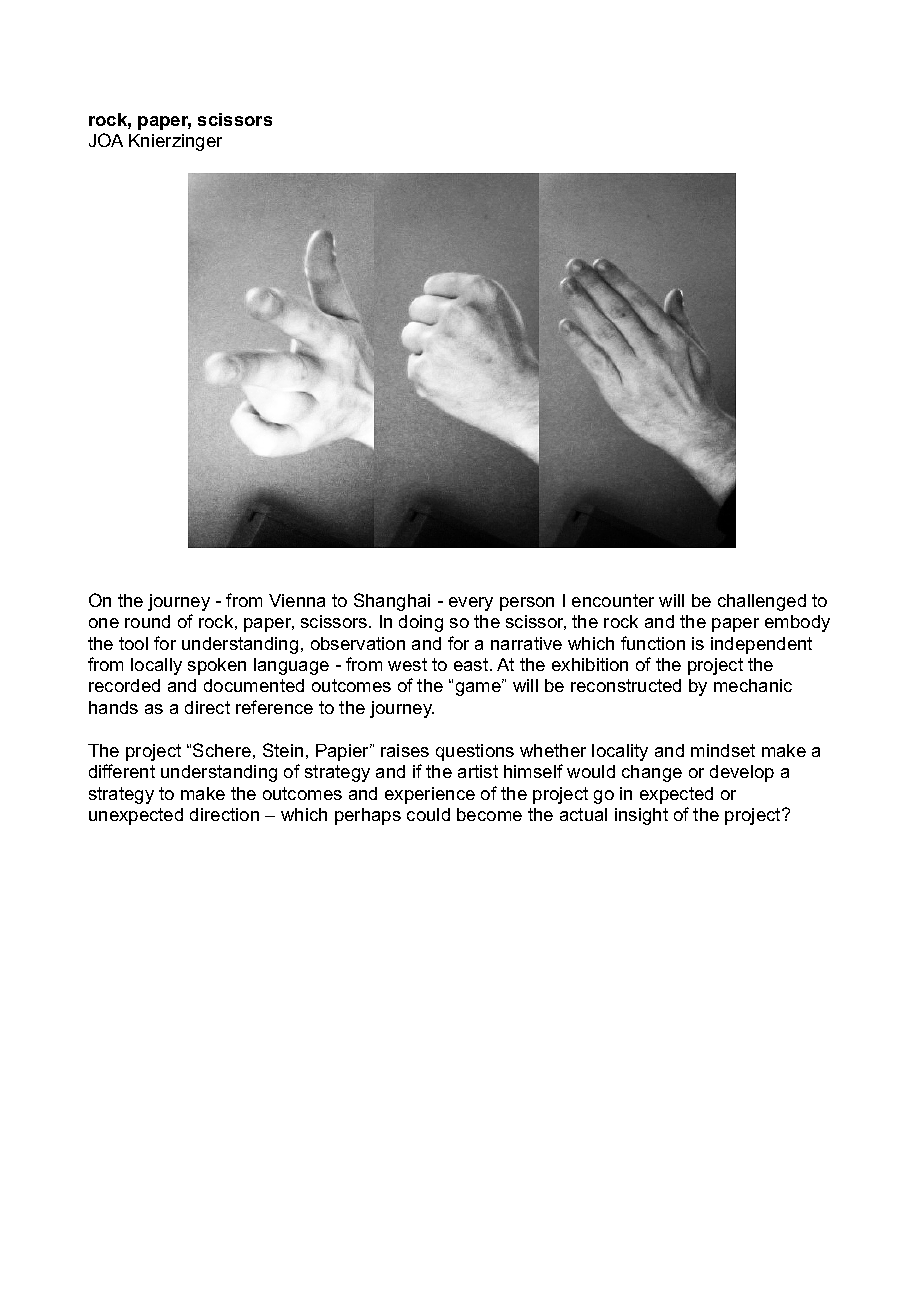  Describe the element at coordinates (762, 602) in the page. I see `challenged` at that location.
